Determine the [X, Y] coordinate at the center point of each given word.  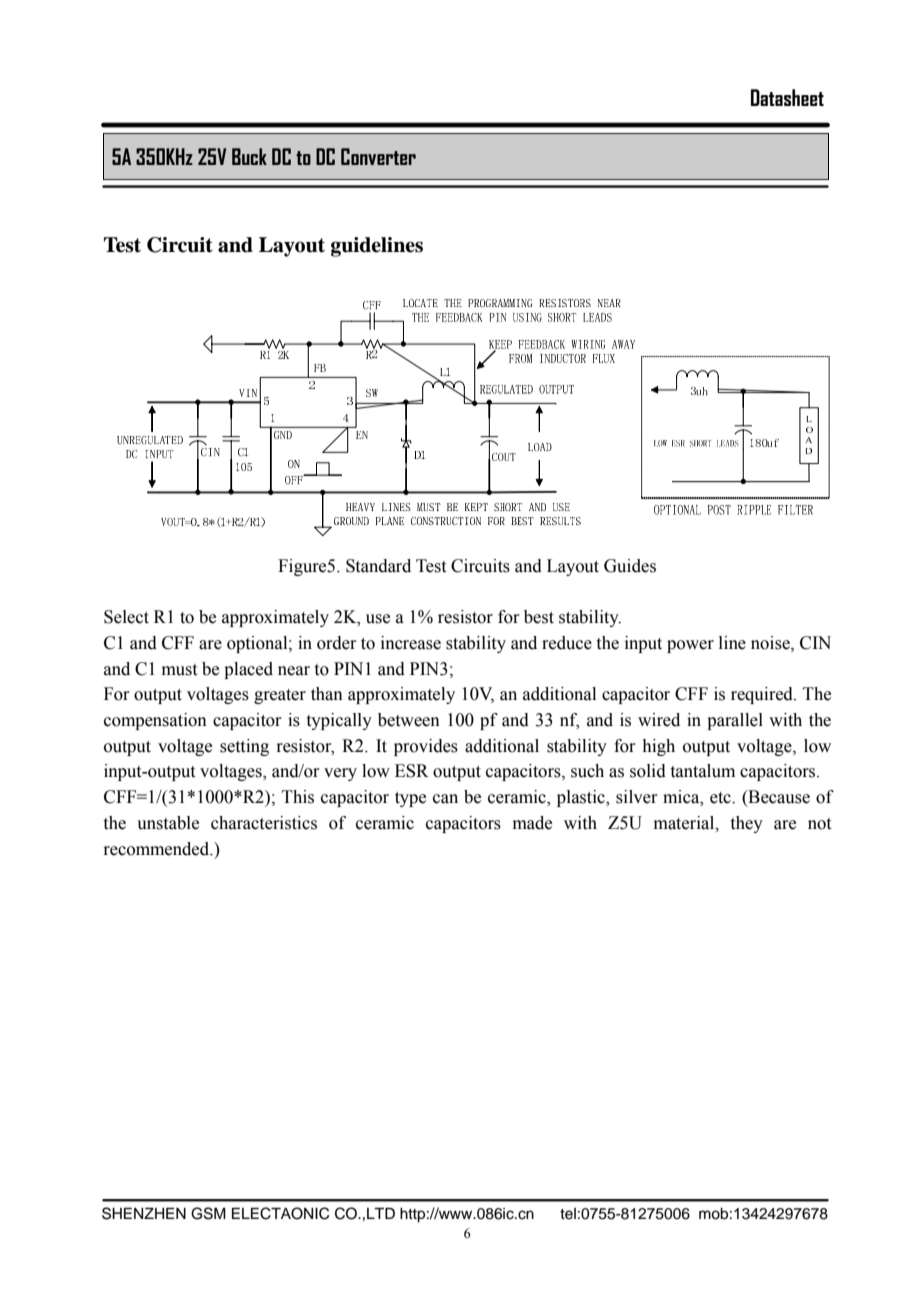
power [690, 646]
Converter [378, 156]
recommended [157, 849]
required [763, 695]
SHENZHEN [144, 1213]
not [819, 824]
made [532, 823]
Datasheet [787, 97]
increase [411, 643]
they [747, 824]
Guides [630, 566]
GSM [208, 1213]
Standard [378, 566]
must [179, 670]
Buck [249, 156]
